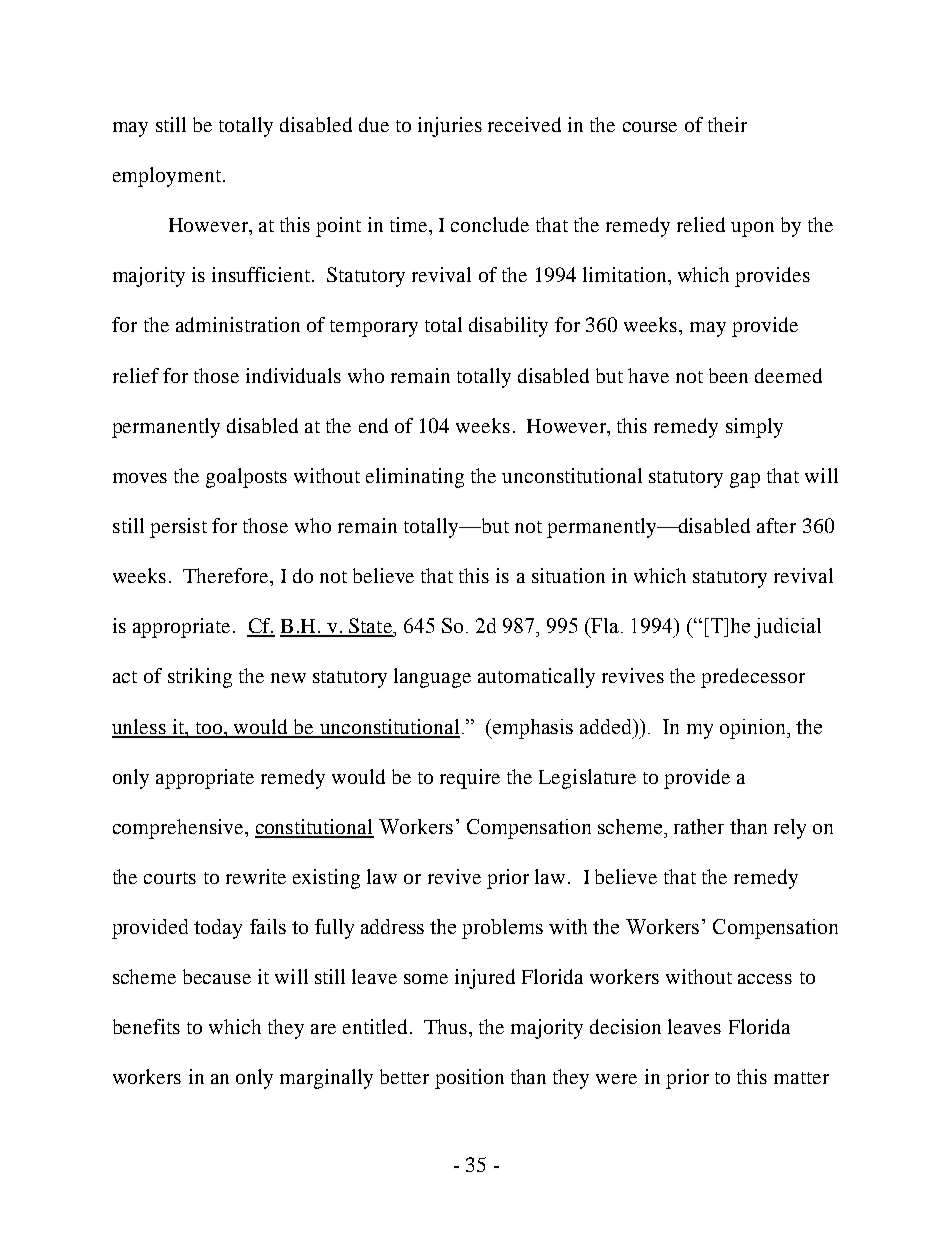 Image resolution: width=952 pixels, height=1233 pixels. I want to click on benefits, so click(146, 1026).
